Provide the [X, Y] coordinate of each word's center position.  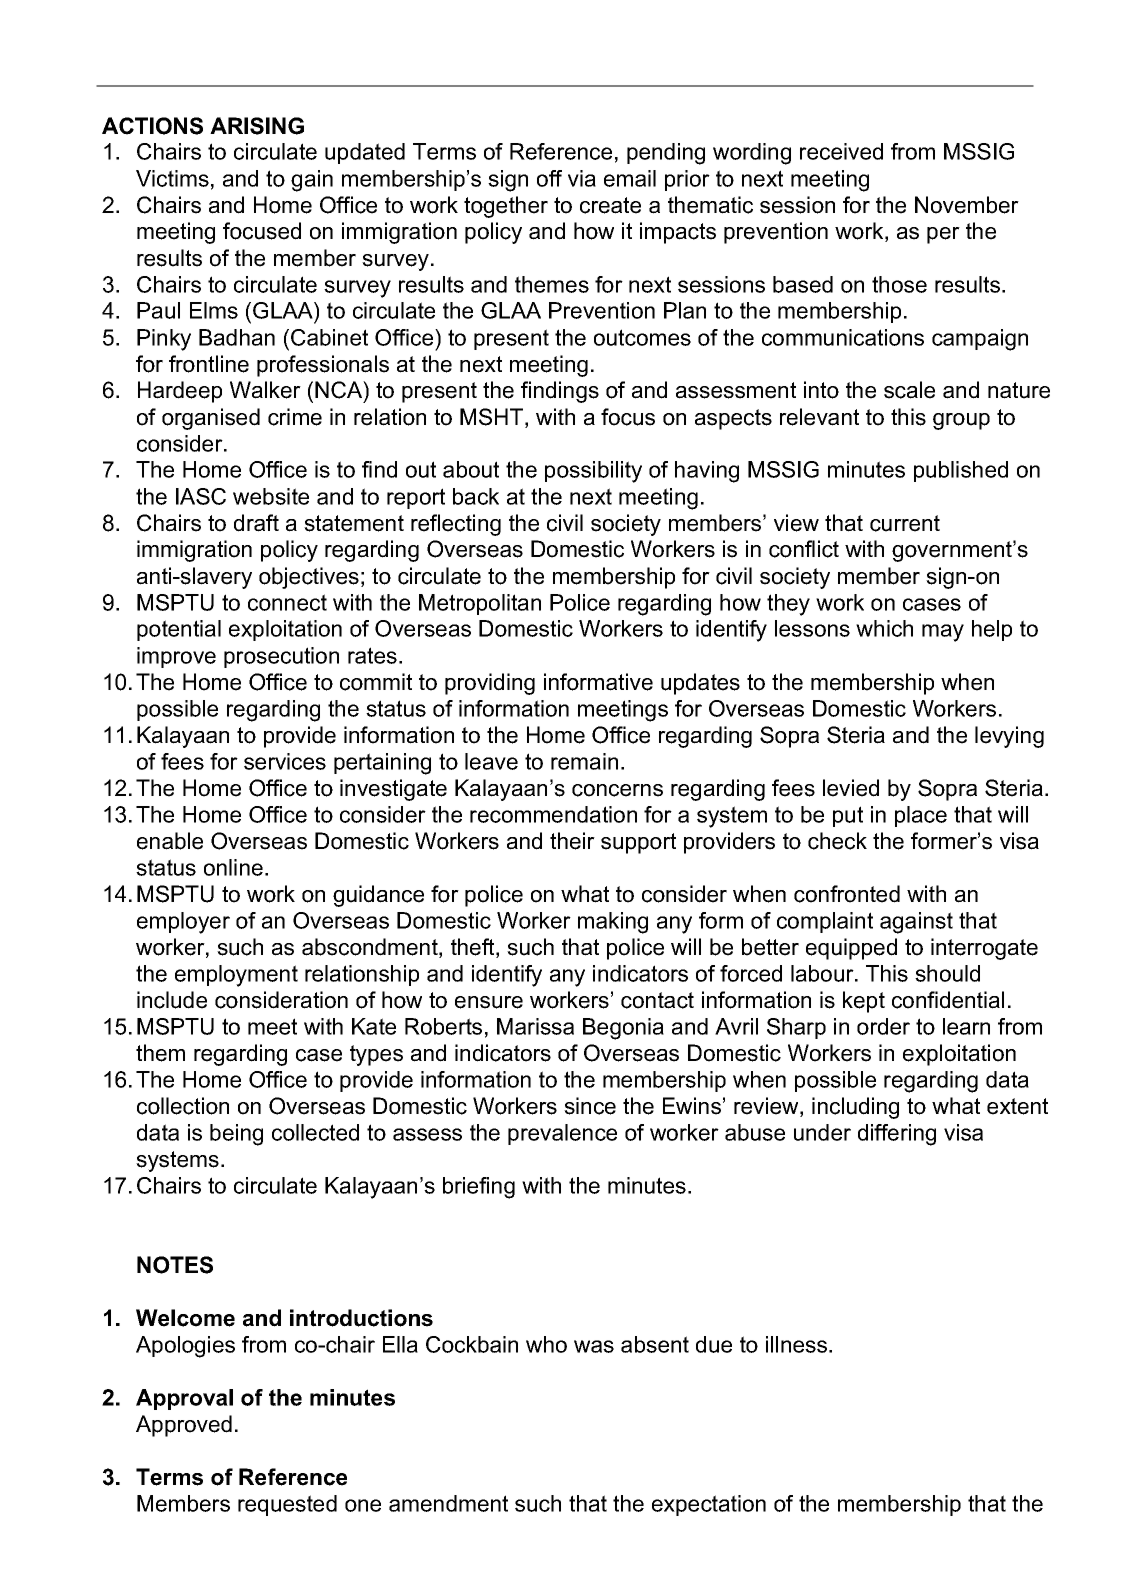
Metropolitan [480, 604]
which [884, 628]
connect [287, 602]
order [883, 1026]
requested [287, 1505]
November [967, 205]
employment [236, 976]
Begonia [623, 1029]
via [582, 178]
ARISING [257, 126]
